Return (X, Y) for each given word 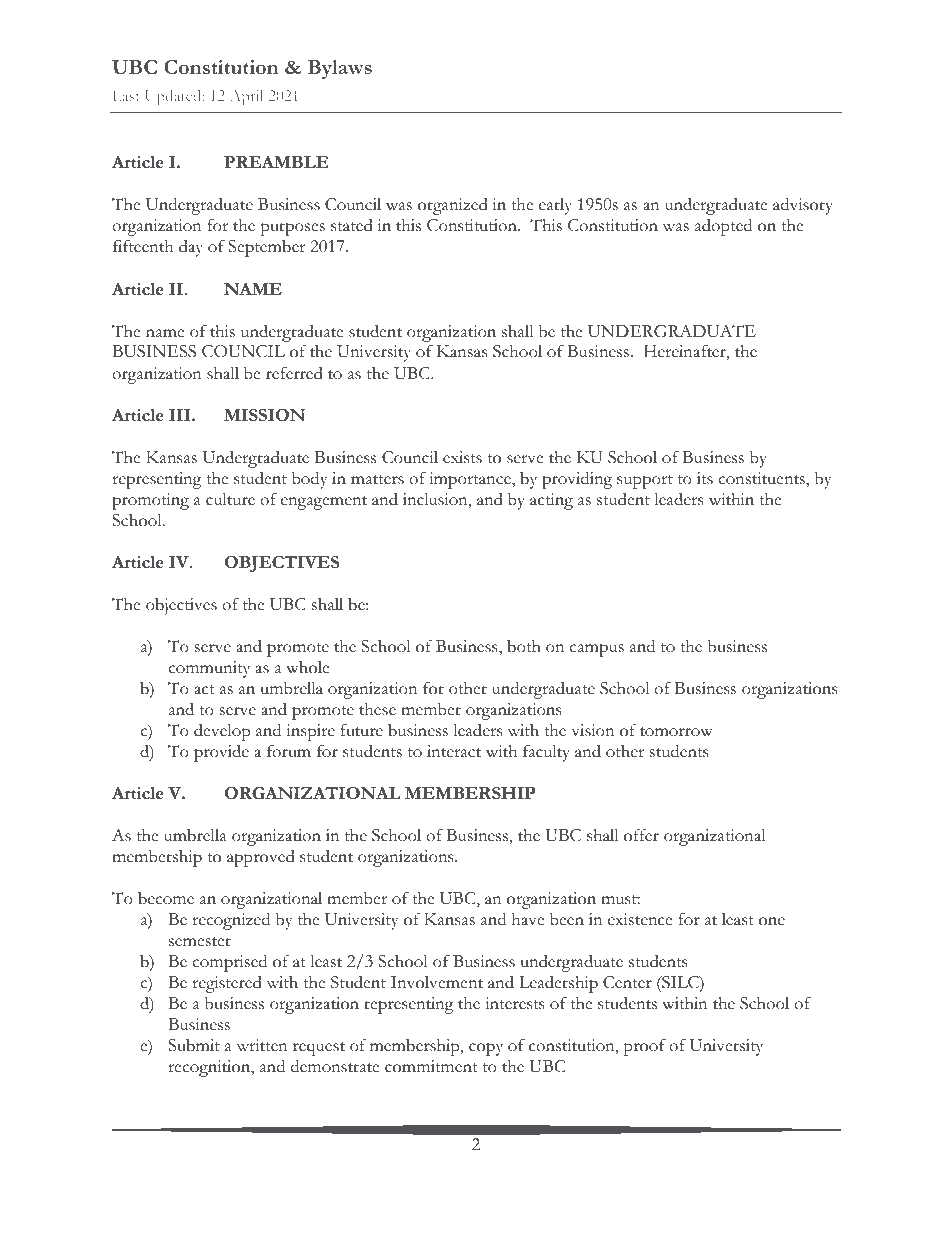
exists (462, 457)
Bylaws (340, 69)
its (705, 478)
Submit (194, 1045)
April (247, 98)
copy (486, 1049)
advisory (803, 206)
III (181, 415)
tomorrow (676, 732)
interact (454, 751)
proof (645, 1047)
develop (222, 732)
